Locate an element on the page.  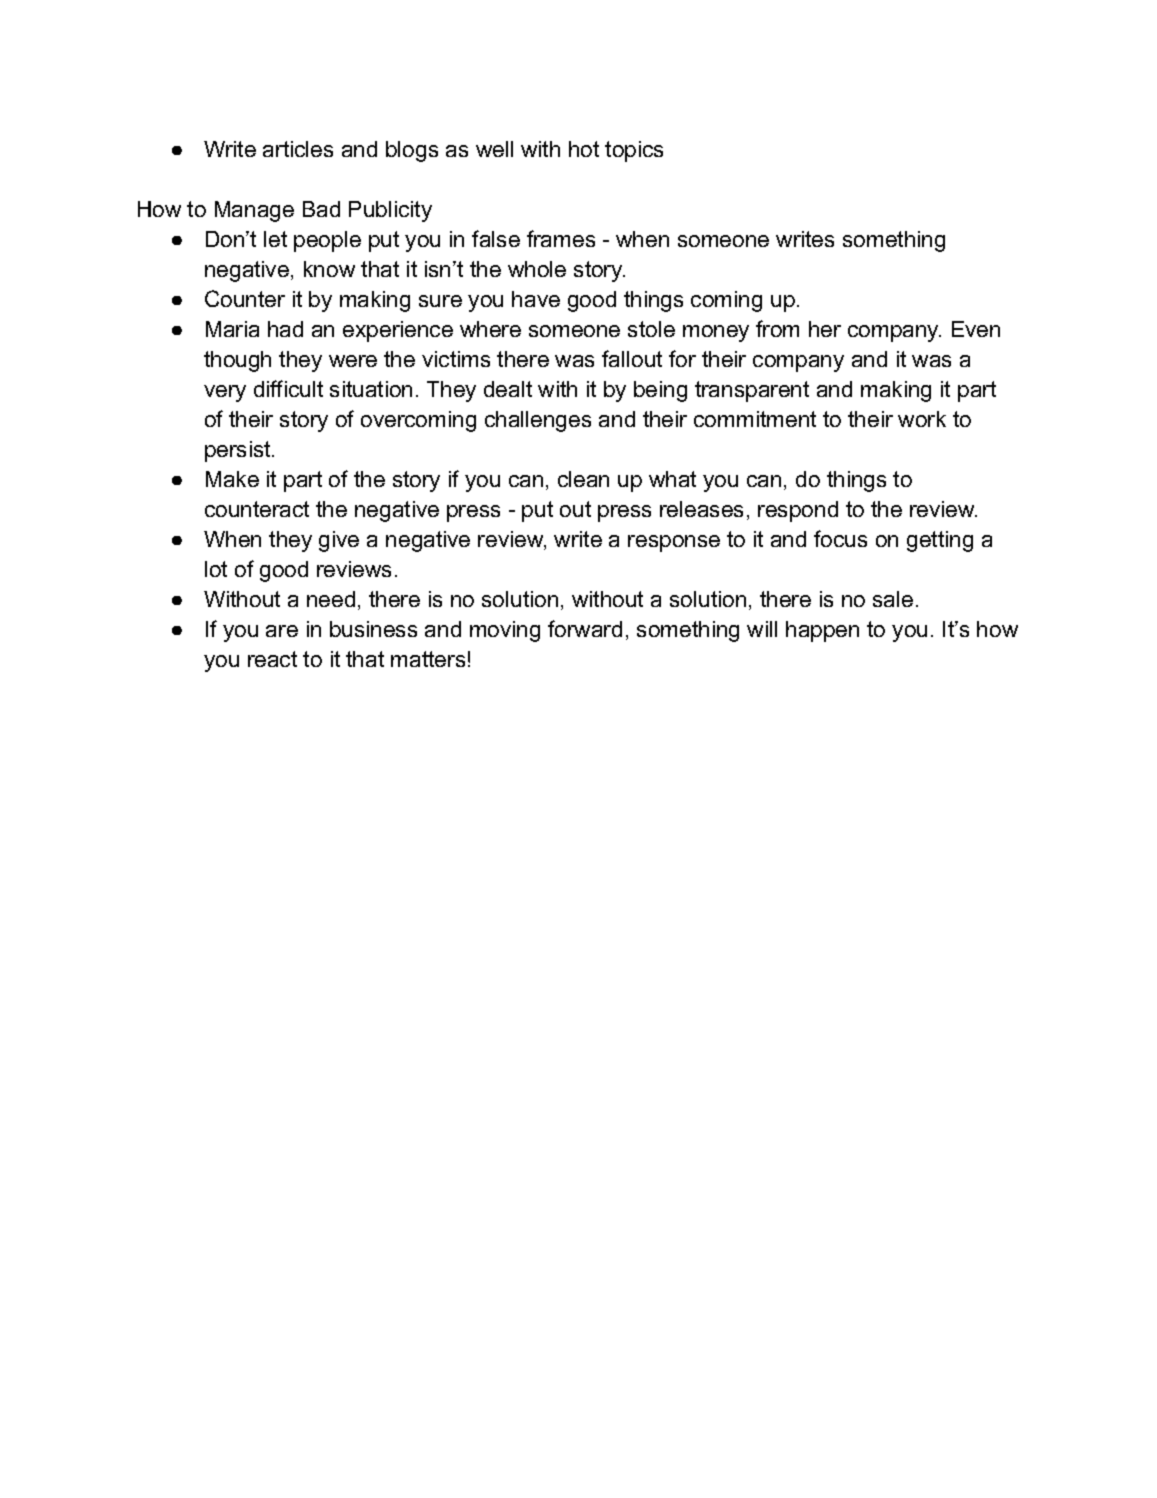
react is located at coordinates (272, 659).
